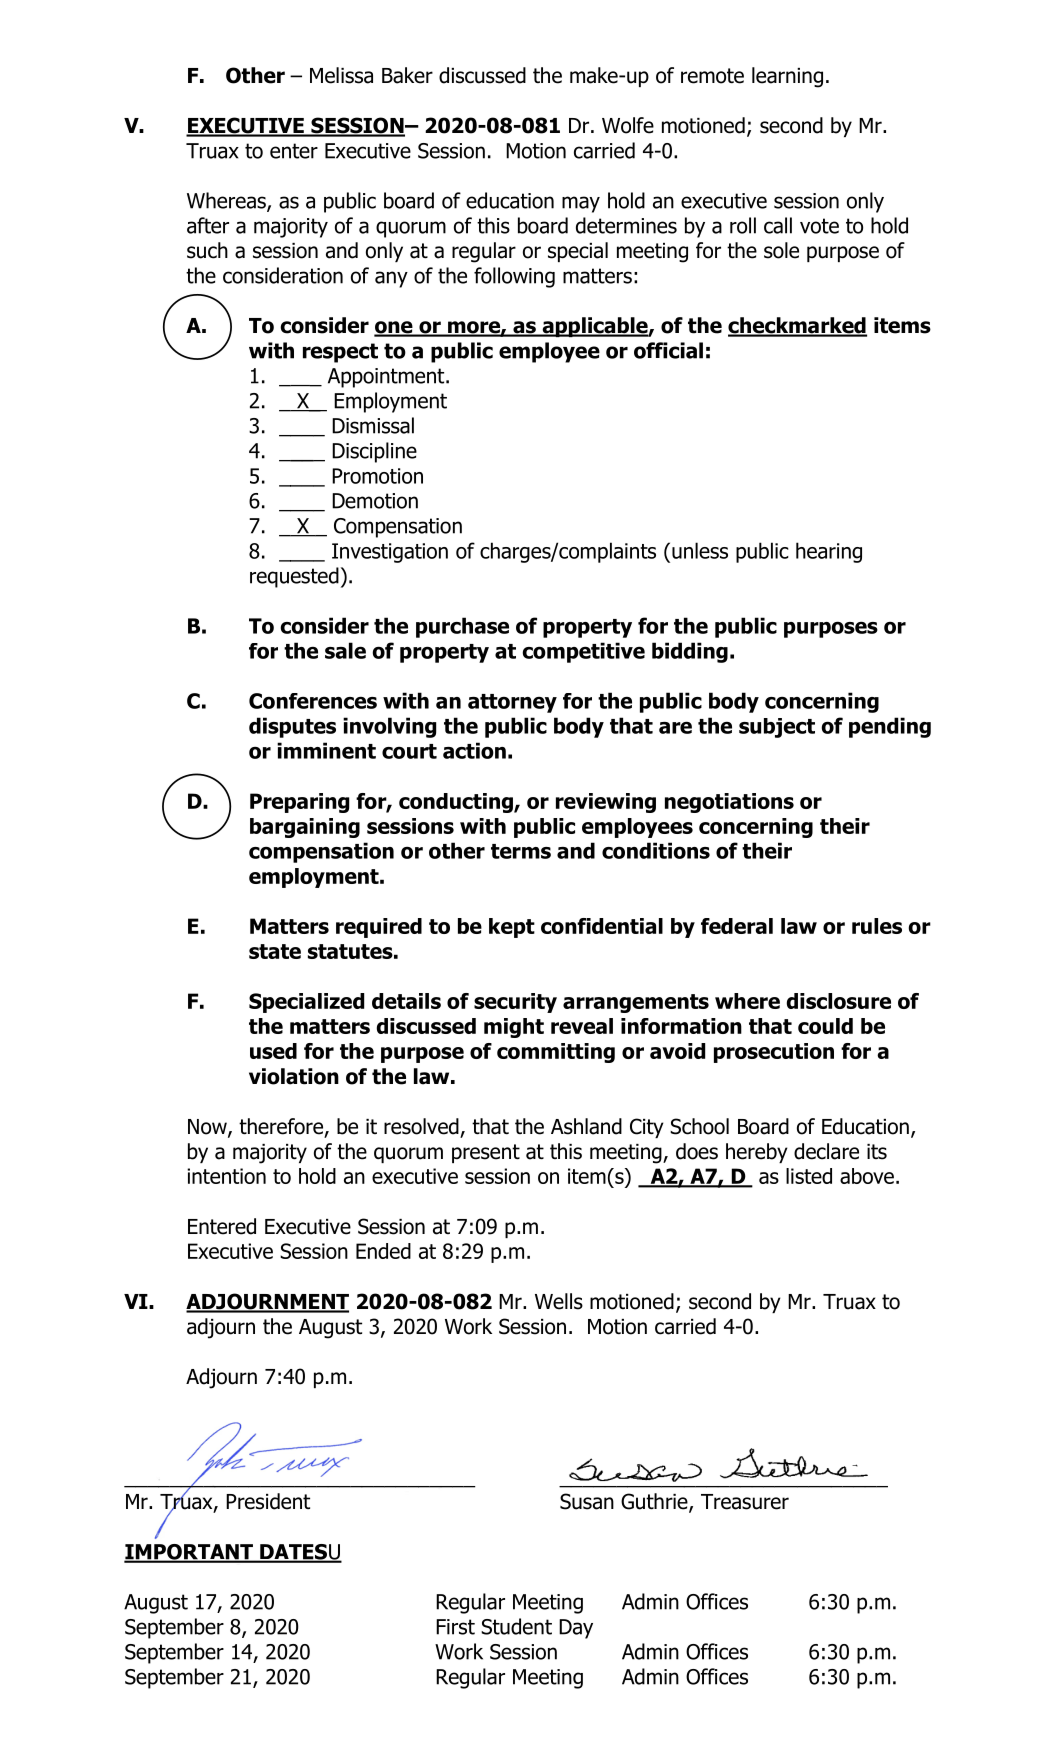 The height and width of the screenshot is (1741, 1057). I want to click on Treasurer, so click(745, 1502).
